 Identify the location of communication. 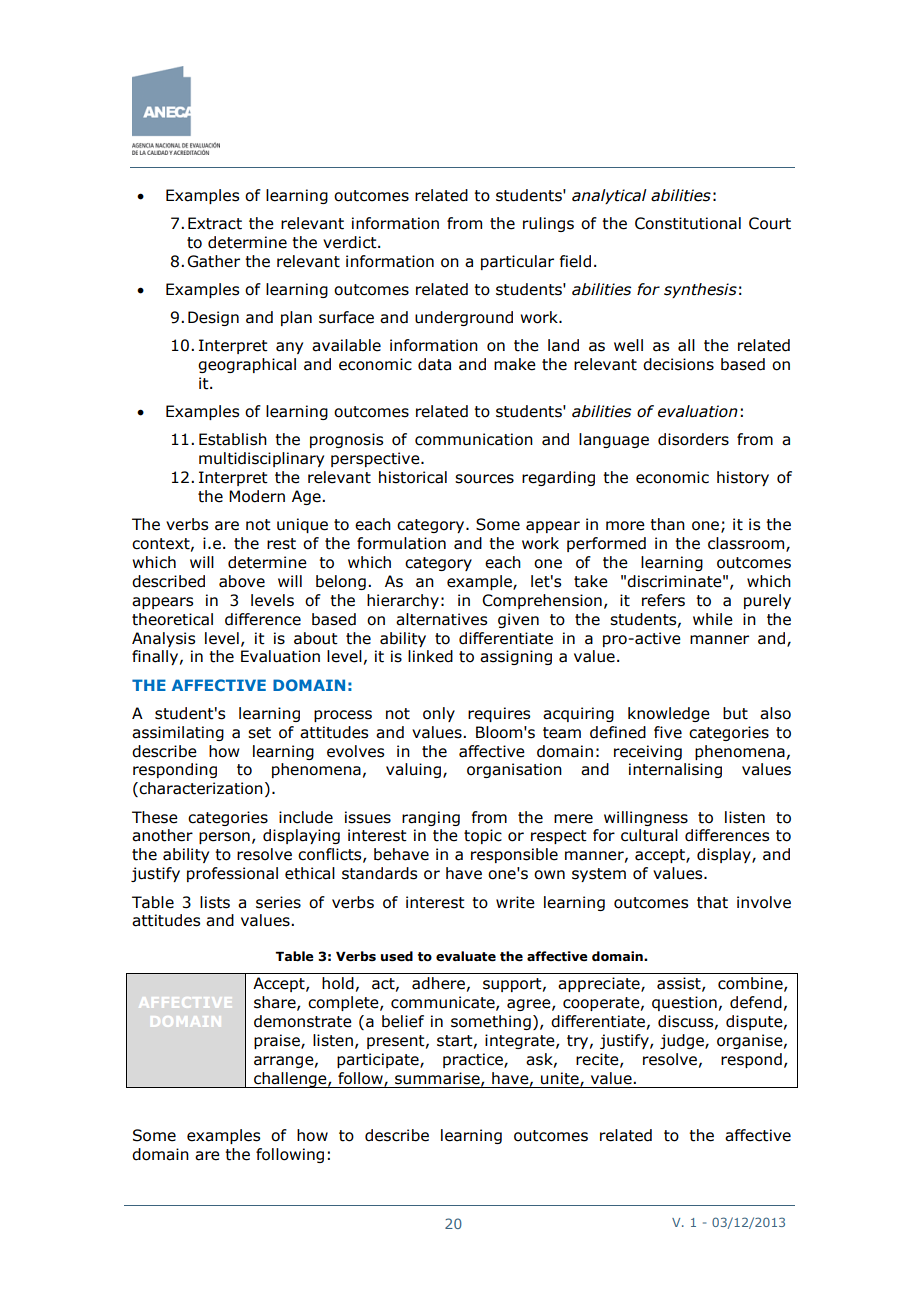
(474, 439).
